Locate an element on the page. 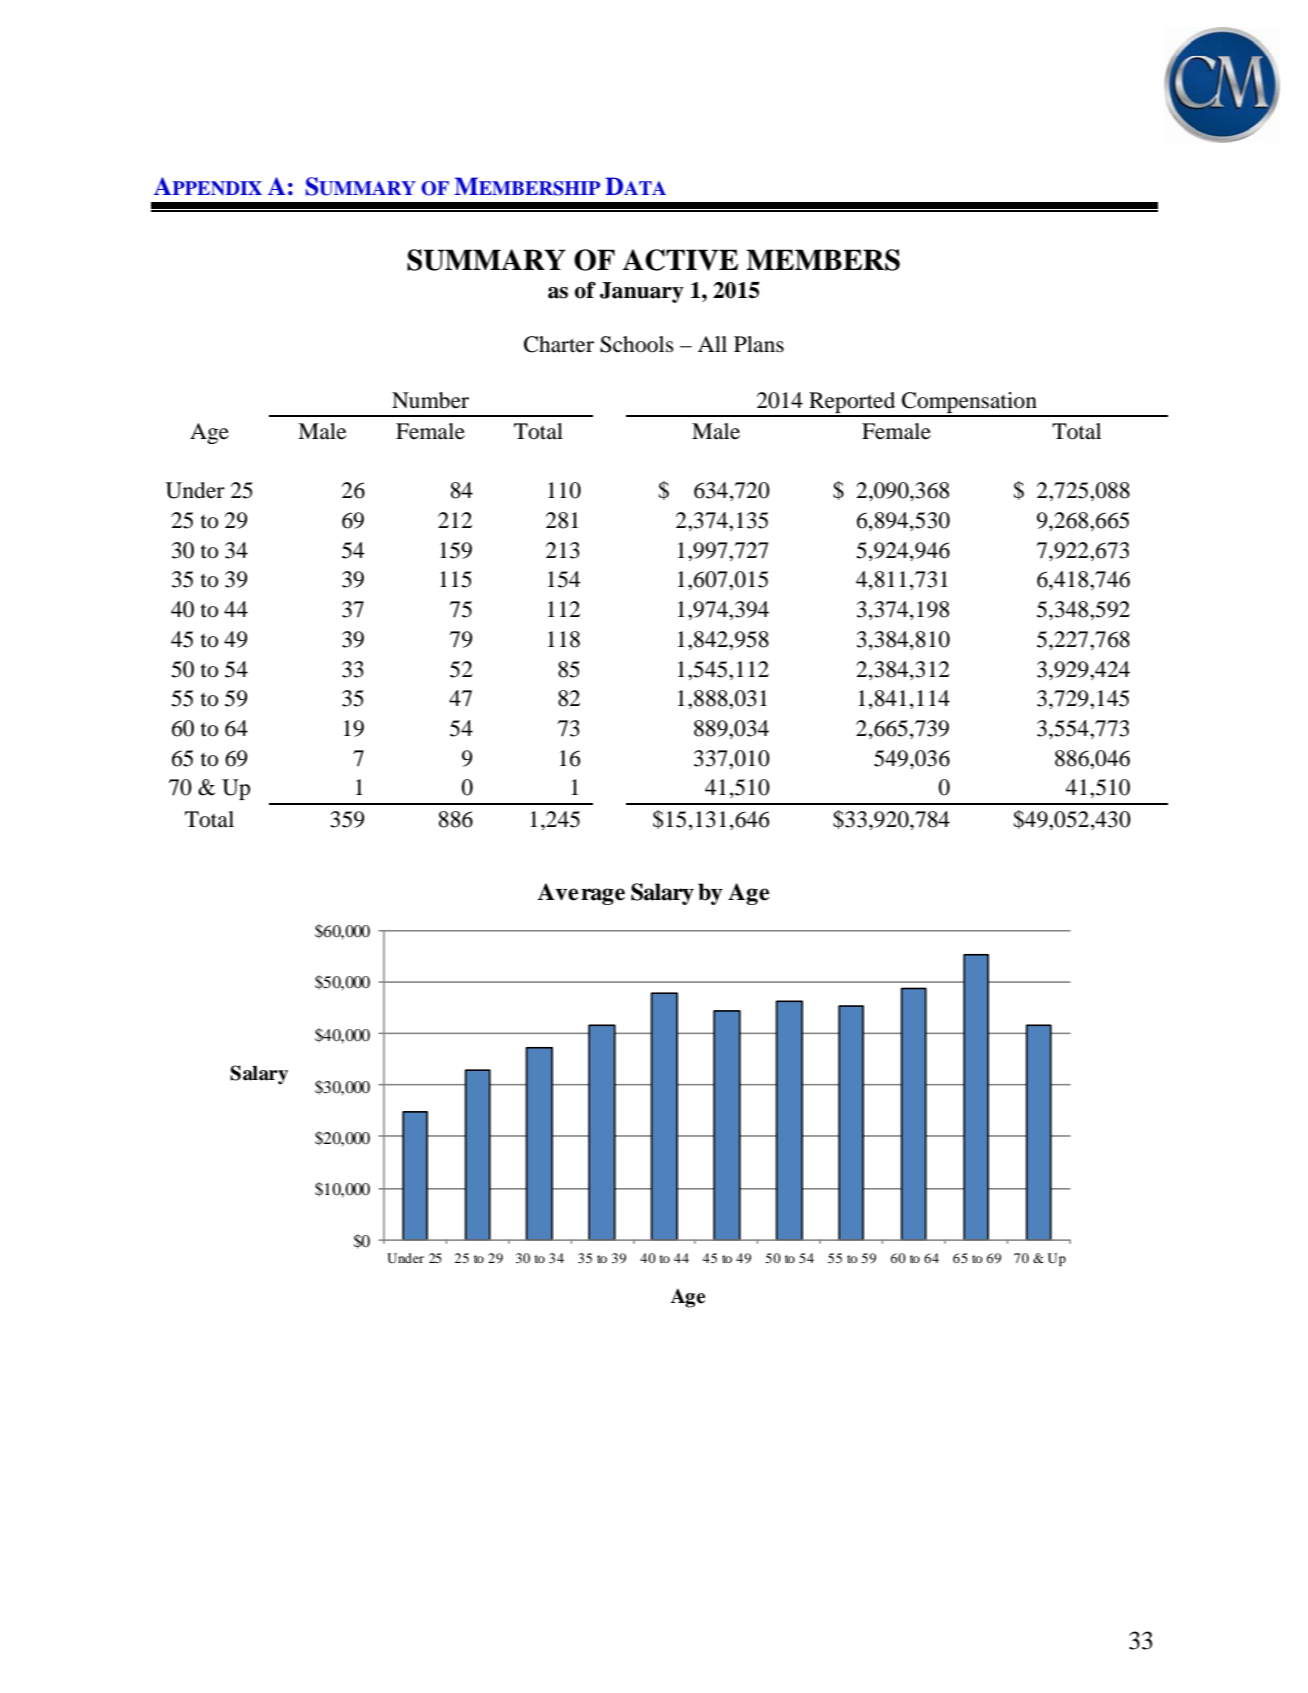 The height and width of the page is (1693, 1308). Schools is located at coordinates (637, 344).
